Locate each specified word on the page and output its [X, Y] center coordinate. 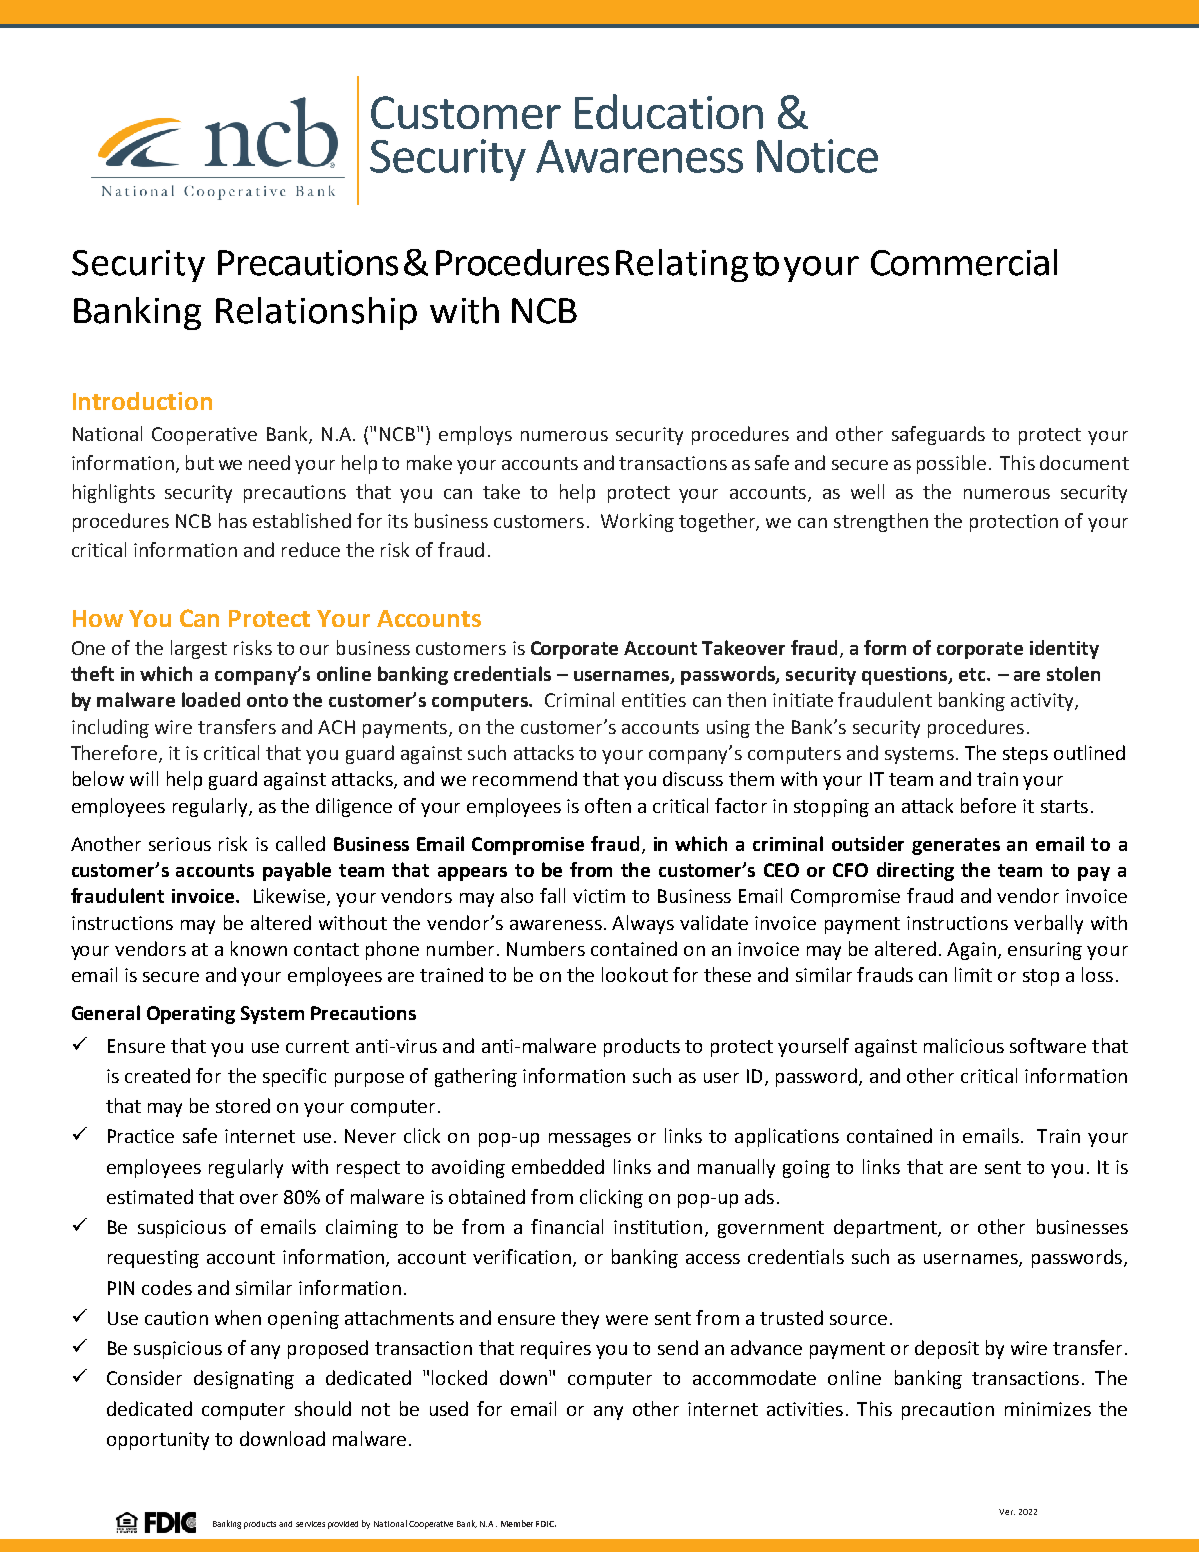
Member [517, 1523]
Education [669, 111]
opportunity [158, 1441]
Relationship [316, 313]
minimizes [1048, 1409]
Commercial [964, 262]
